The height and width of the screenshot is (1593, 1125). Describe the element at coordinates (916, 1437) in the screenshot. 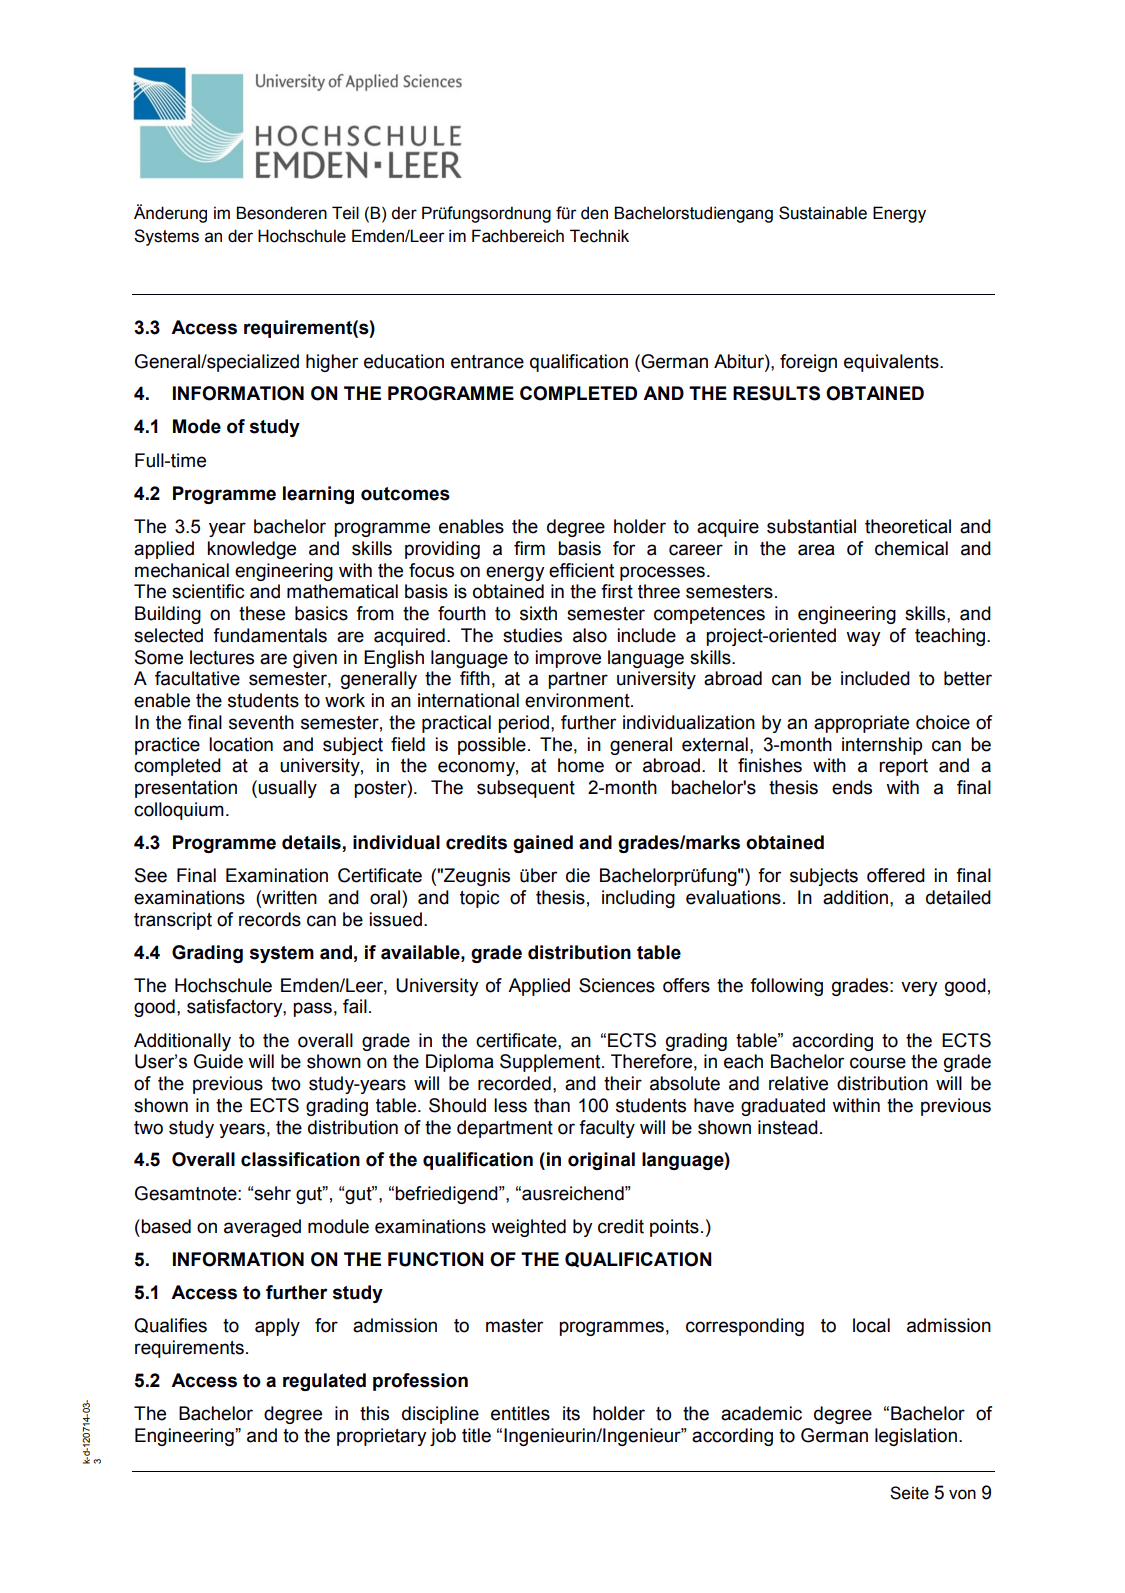

I see `legislation` at that location.
